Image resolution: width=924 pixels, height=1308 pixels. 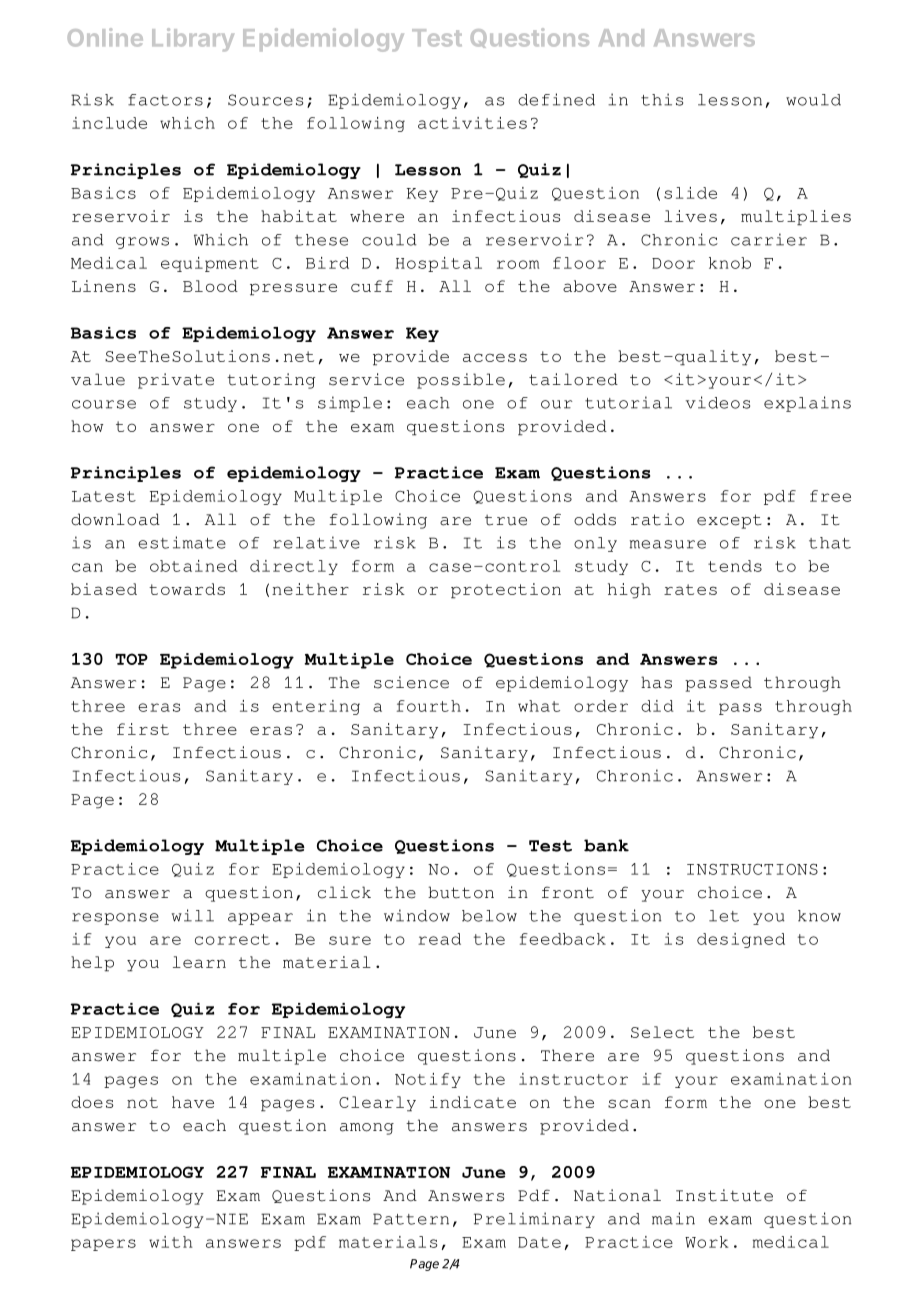 What do you see at coordinates (165, 100) in the screenshot?
I see `factors` at bounding box center [165, 100].
